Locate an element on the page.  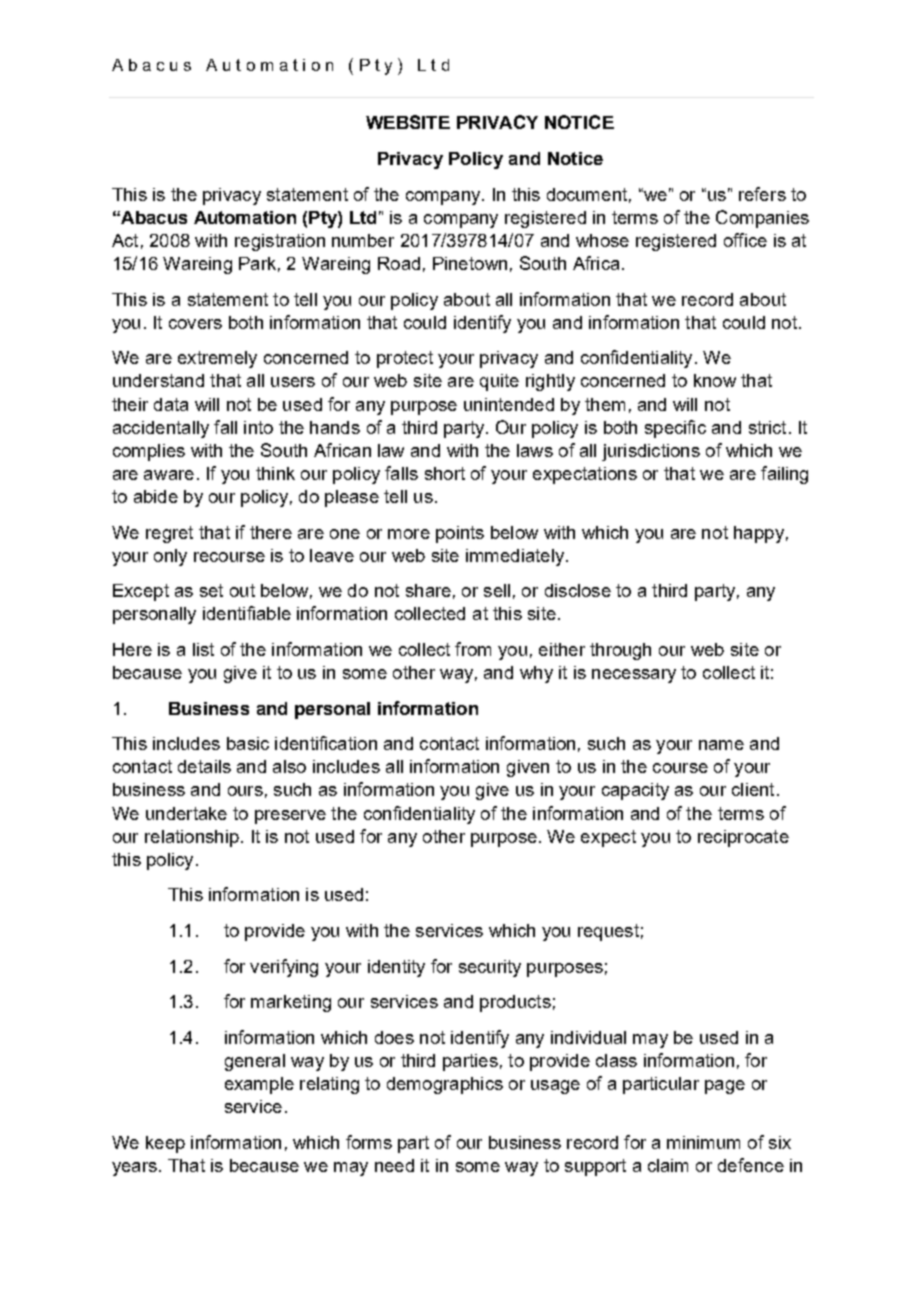
regret is located at coordinates (169, 534).
